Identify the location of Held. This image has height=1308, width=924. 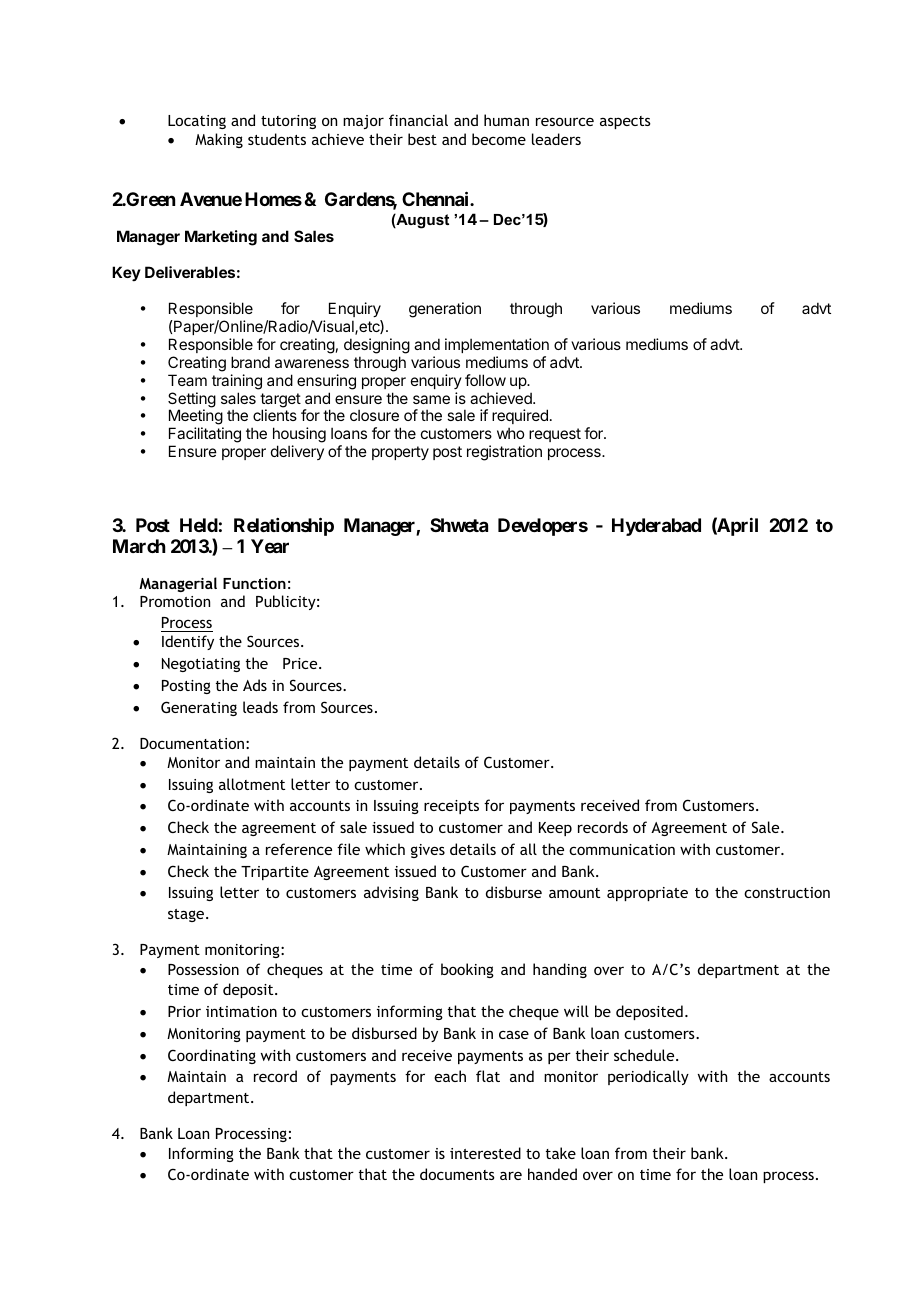
(199, 525).
